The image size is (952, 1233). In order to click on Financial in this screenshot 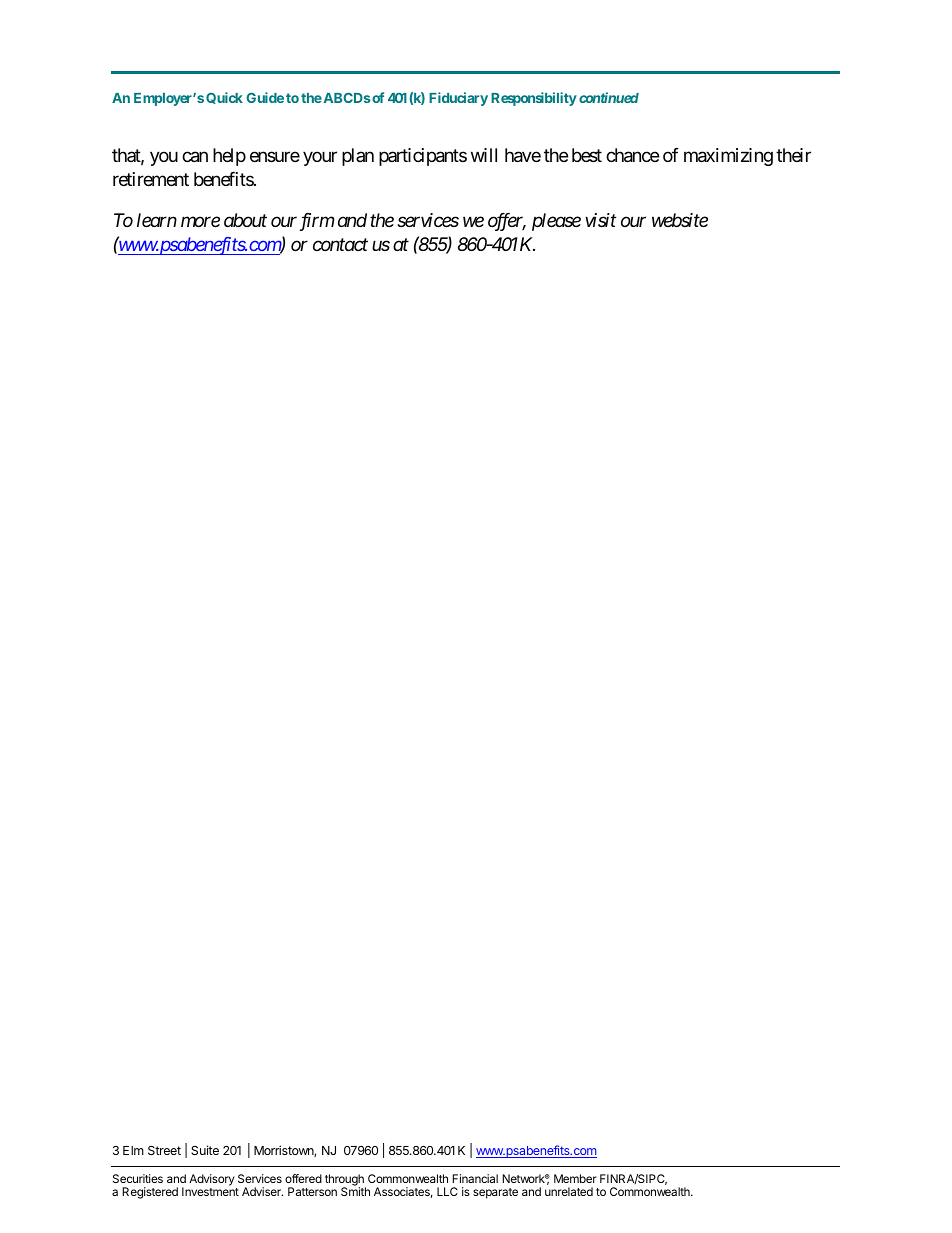, I will do `click(475, 1178)`.
